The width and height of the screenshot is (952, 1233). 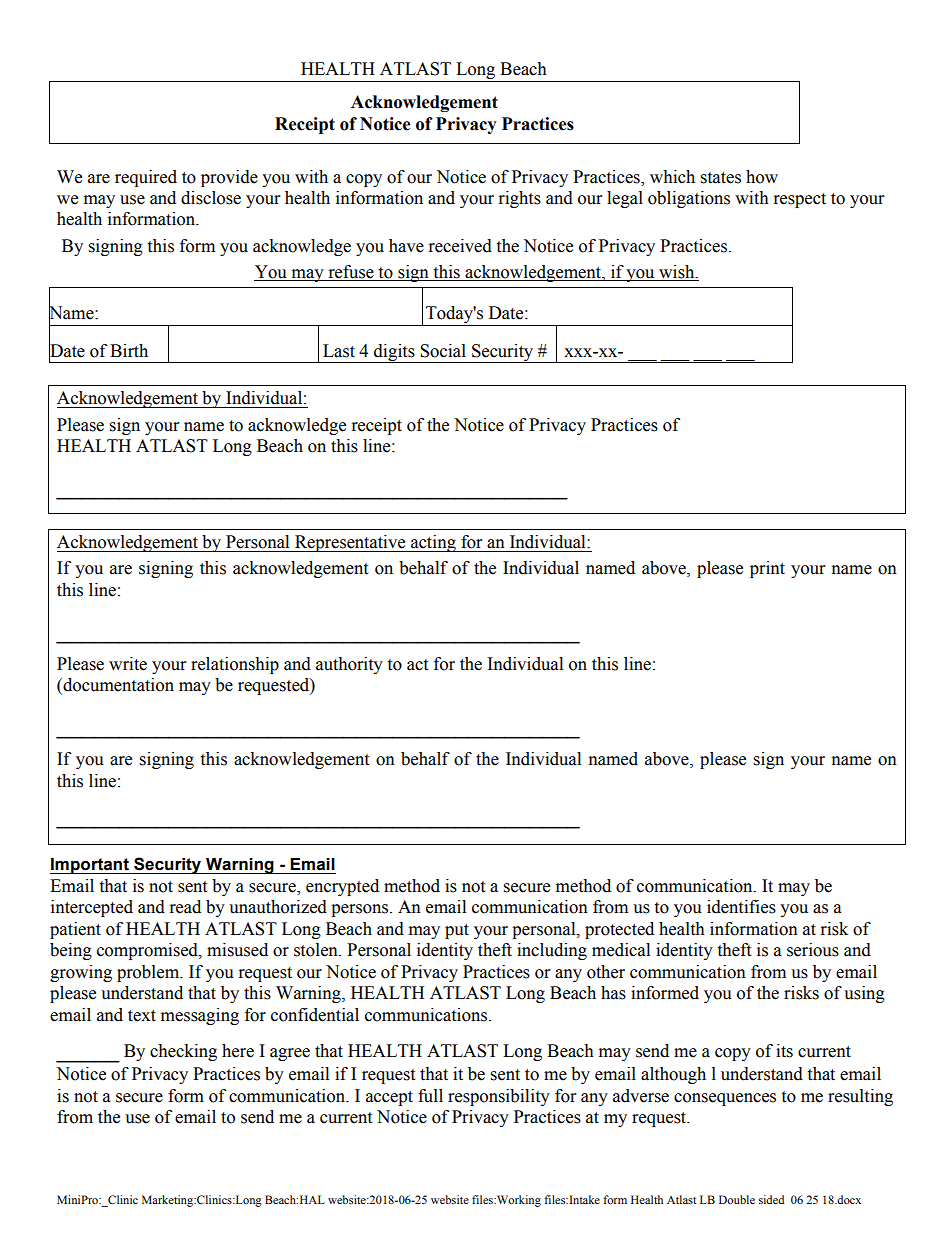 What do you see at coordinates (183, 1052) in the screenshot?
I see `checking` at bounding box center [183, 1052].
